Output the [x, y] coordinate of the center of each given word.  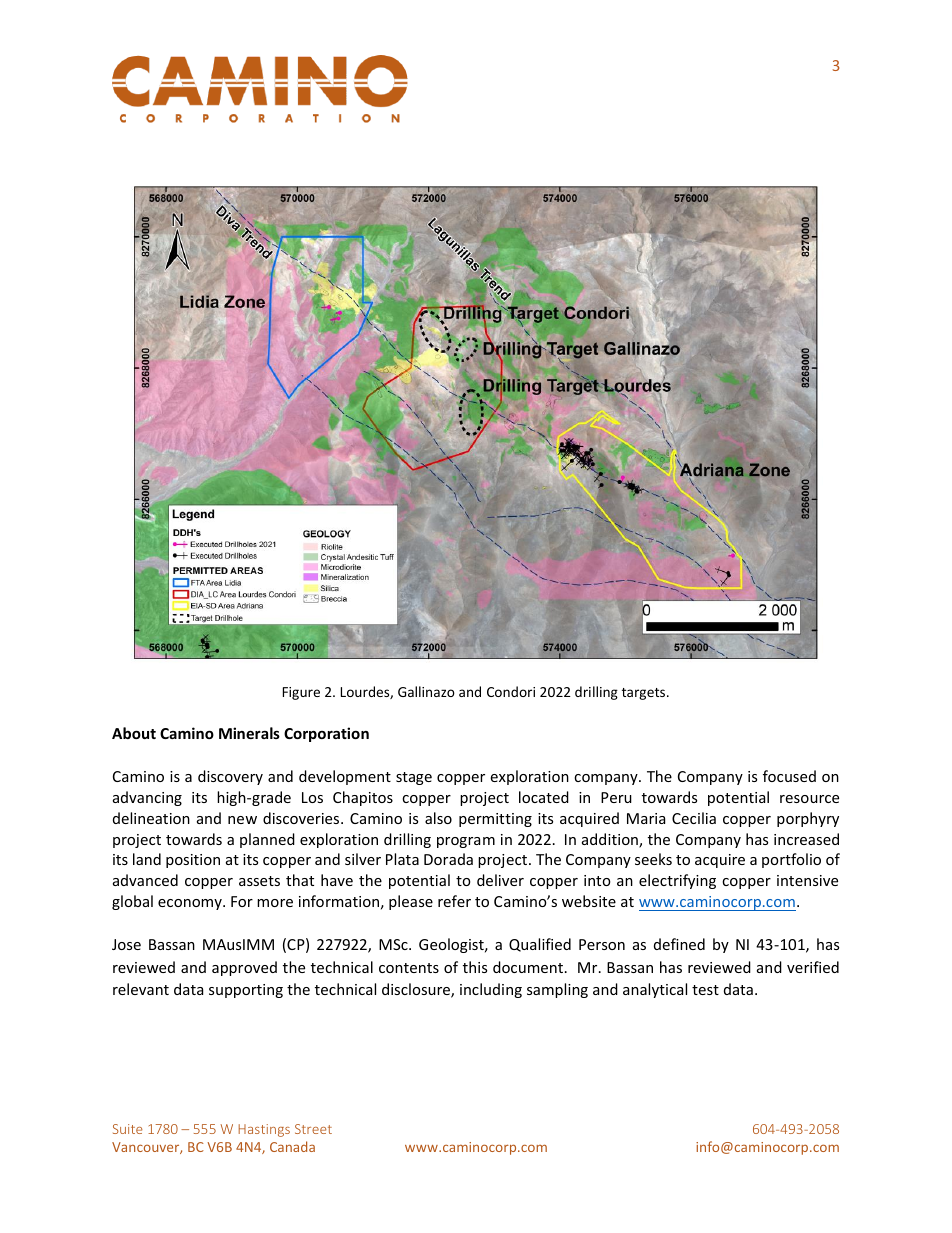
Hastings [264, 1130]
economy [191, 904]
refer [454, 901]
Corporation [326, 734]
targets [645, 694]
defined [679, 944]
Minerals [249, 733]
